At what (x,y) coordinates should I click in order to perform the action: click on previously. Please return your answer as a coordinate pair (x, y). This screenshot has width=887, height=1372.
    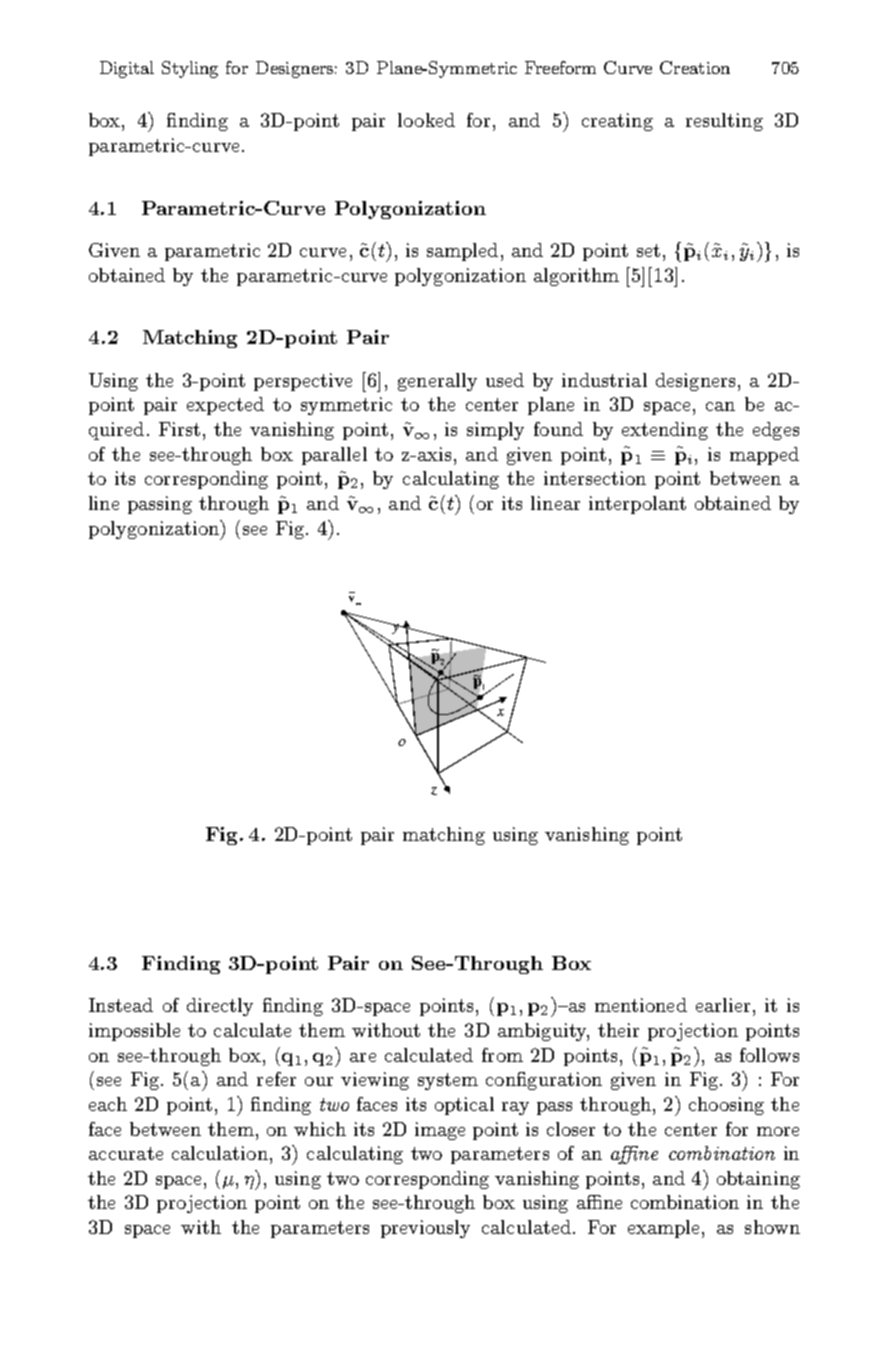
    Looking at the image, I should click on (425, 1229).
